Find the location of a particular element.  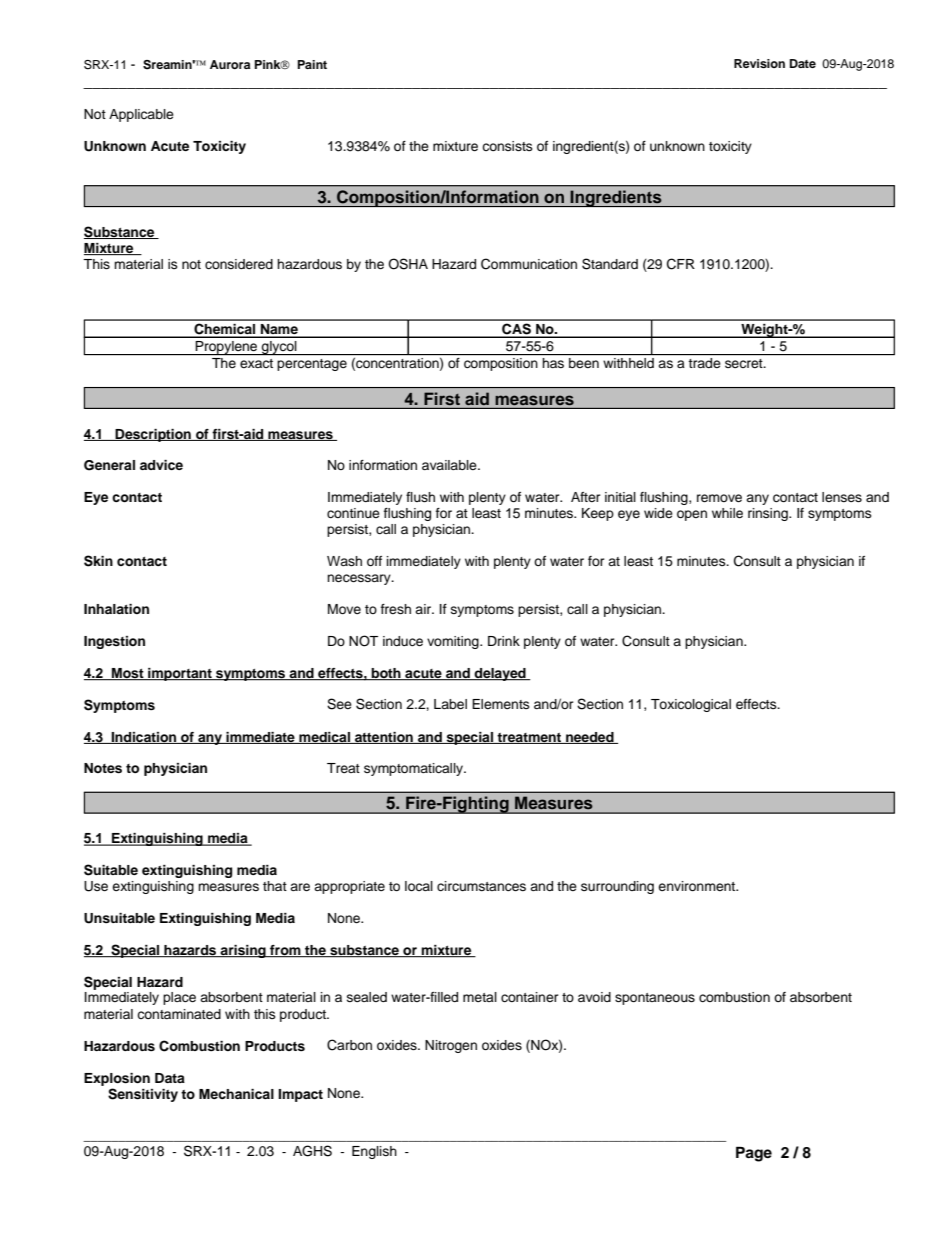

Description is located at coordinates (153, 435).
